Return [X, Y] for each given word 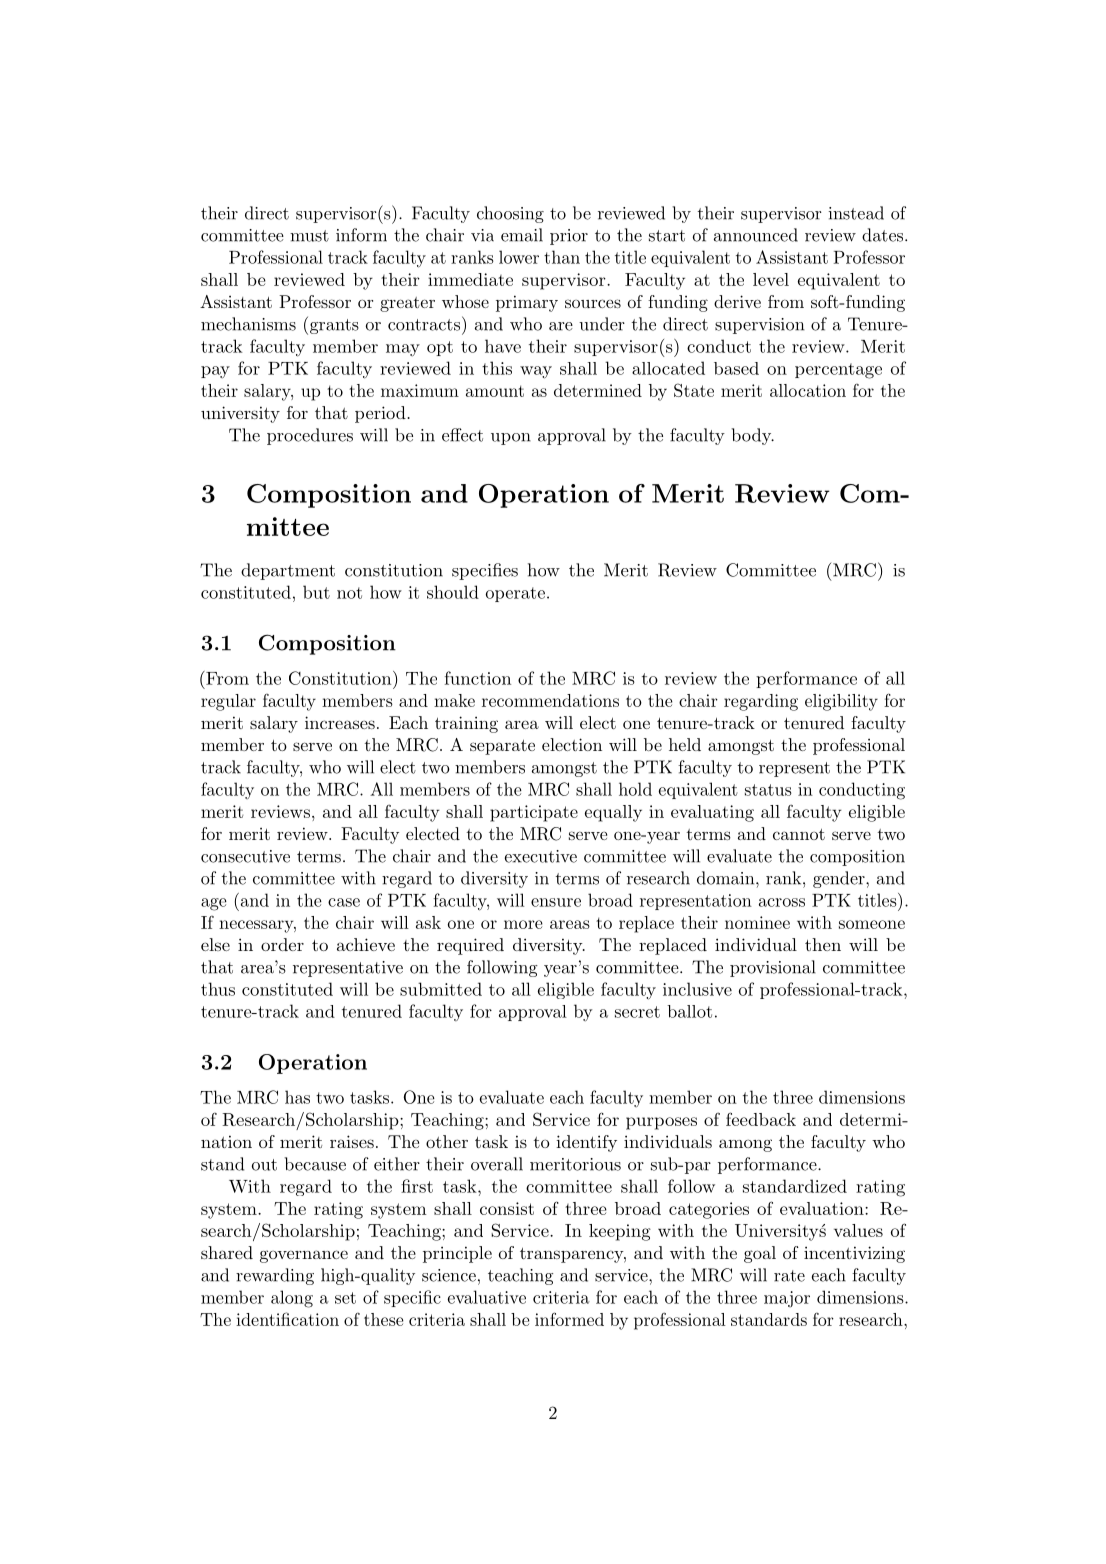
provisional [773, 968]
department [288, 571]
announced [756, 235]
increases [340, 722]
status [768, 790]
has [297, 1097]
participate [534, 813]
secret [637, 1012]
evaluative [487, 1297]
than [562, 257]
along [292, 1299]
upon [511, 439]
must [309, 236]
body [752, 436]
